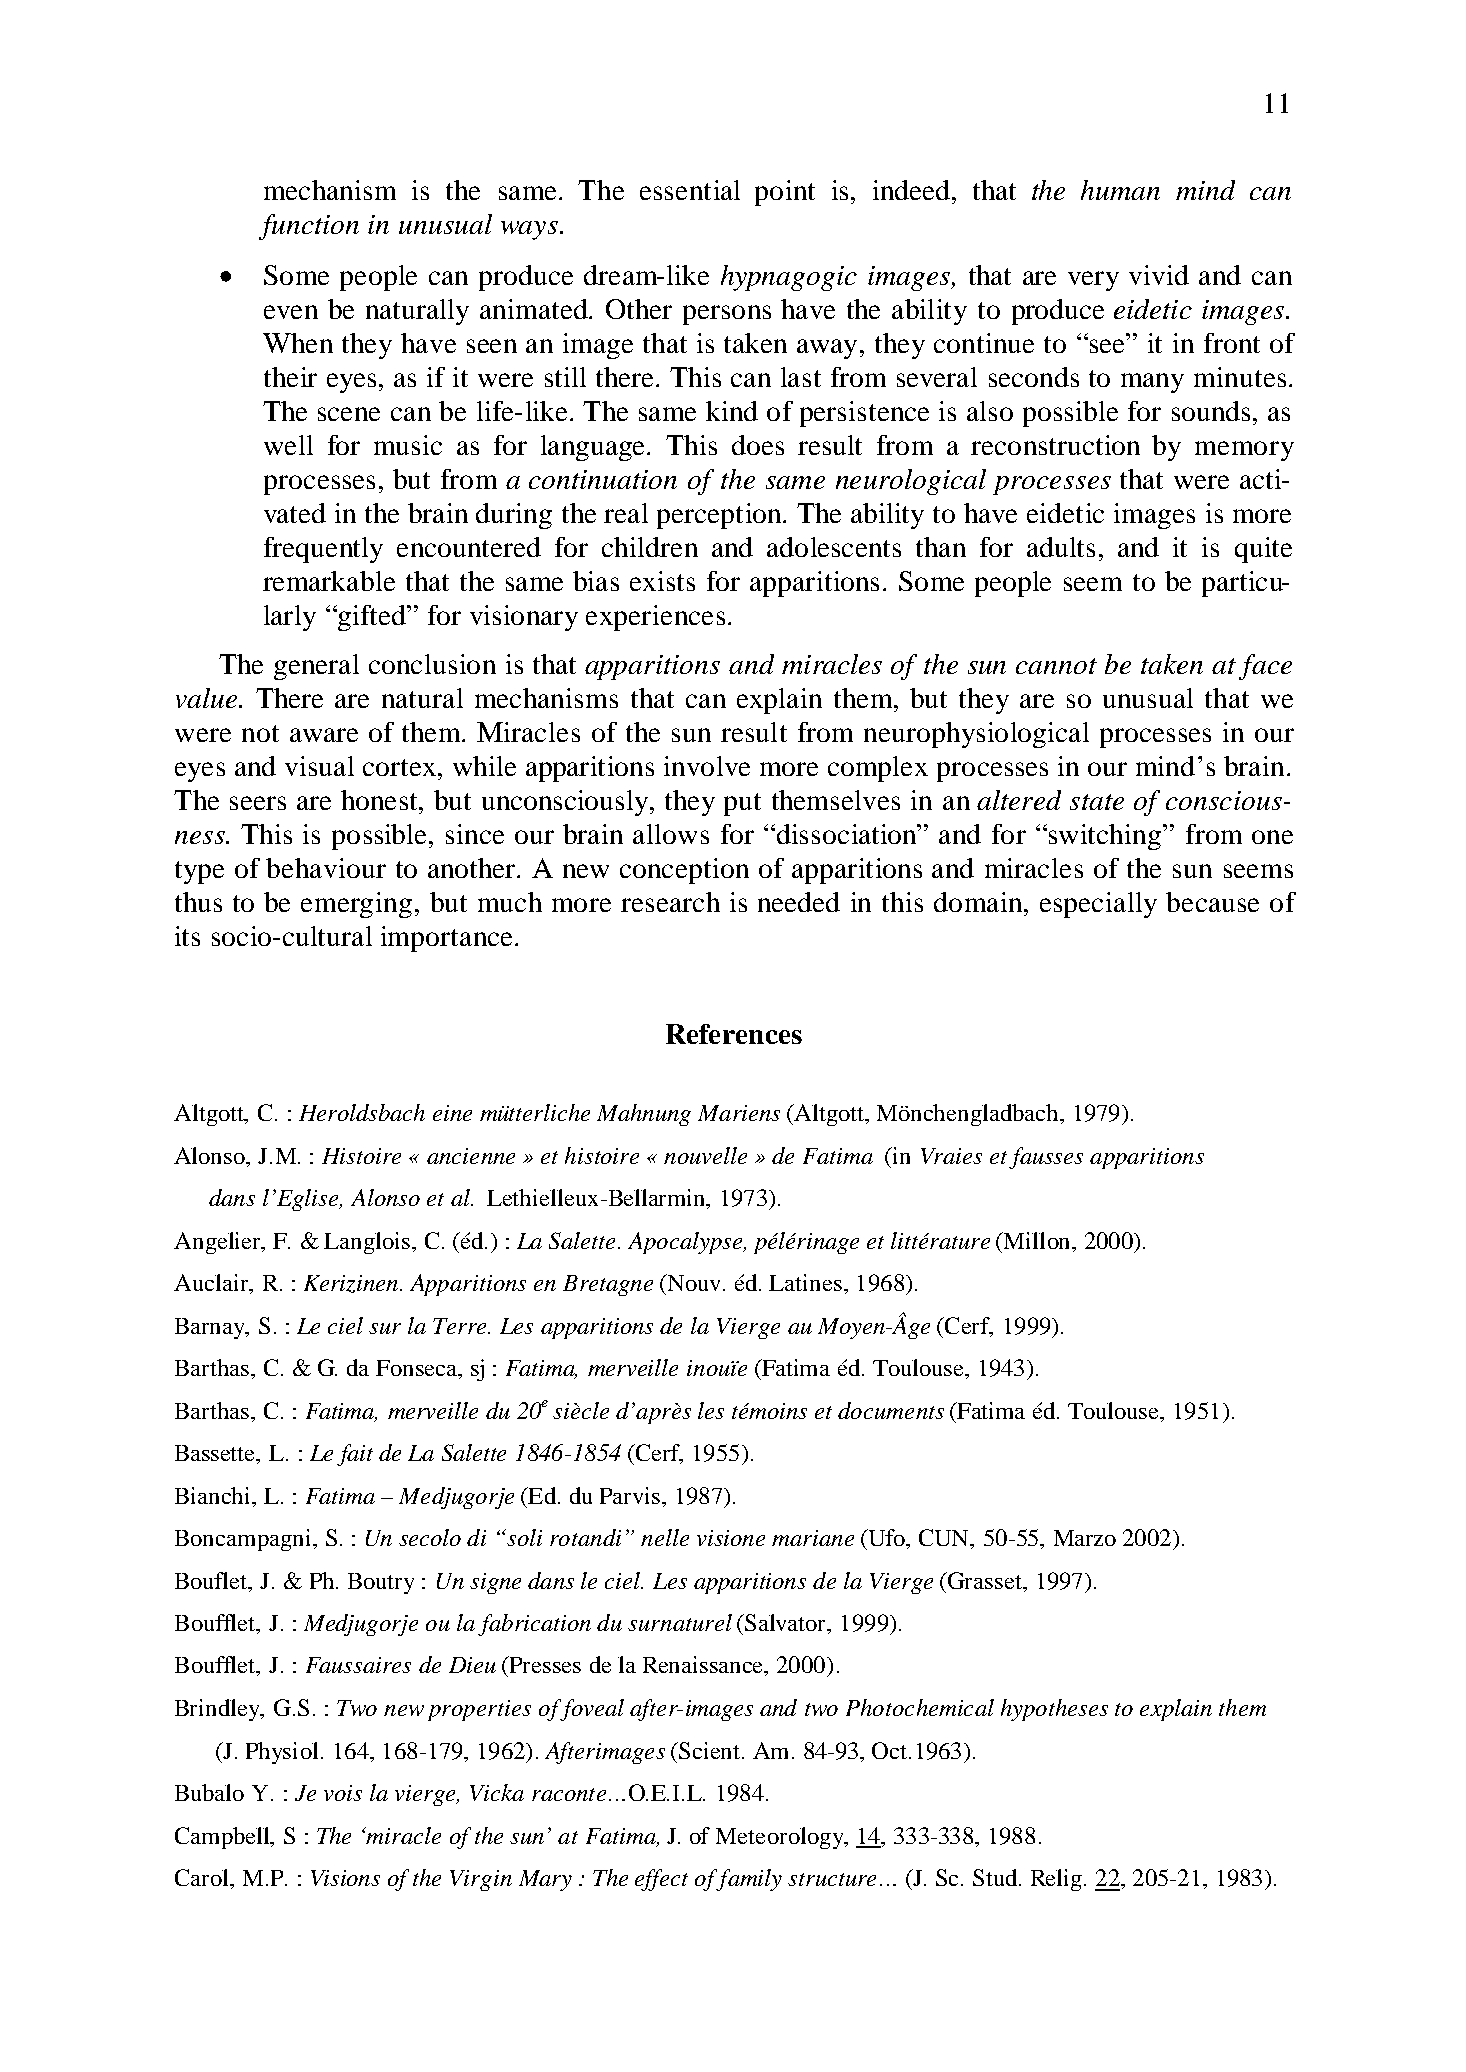 The width and height of the screenshot is (1466, 2072). I want to click on especially, so click(1098, 905).
